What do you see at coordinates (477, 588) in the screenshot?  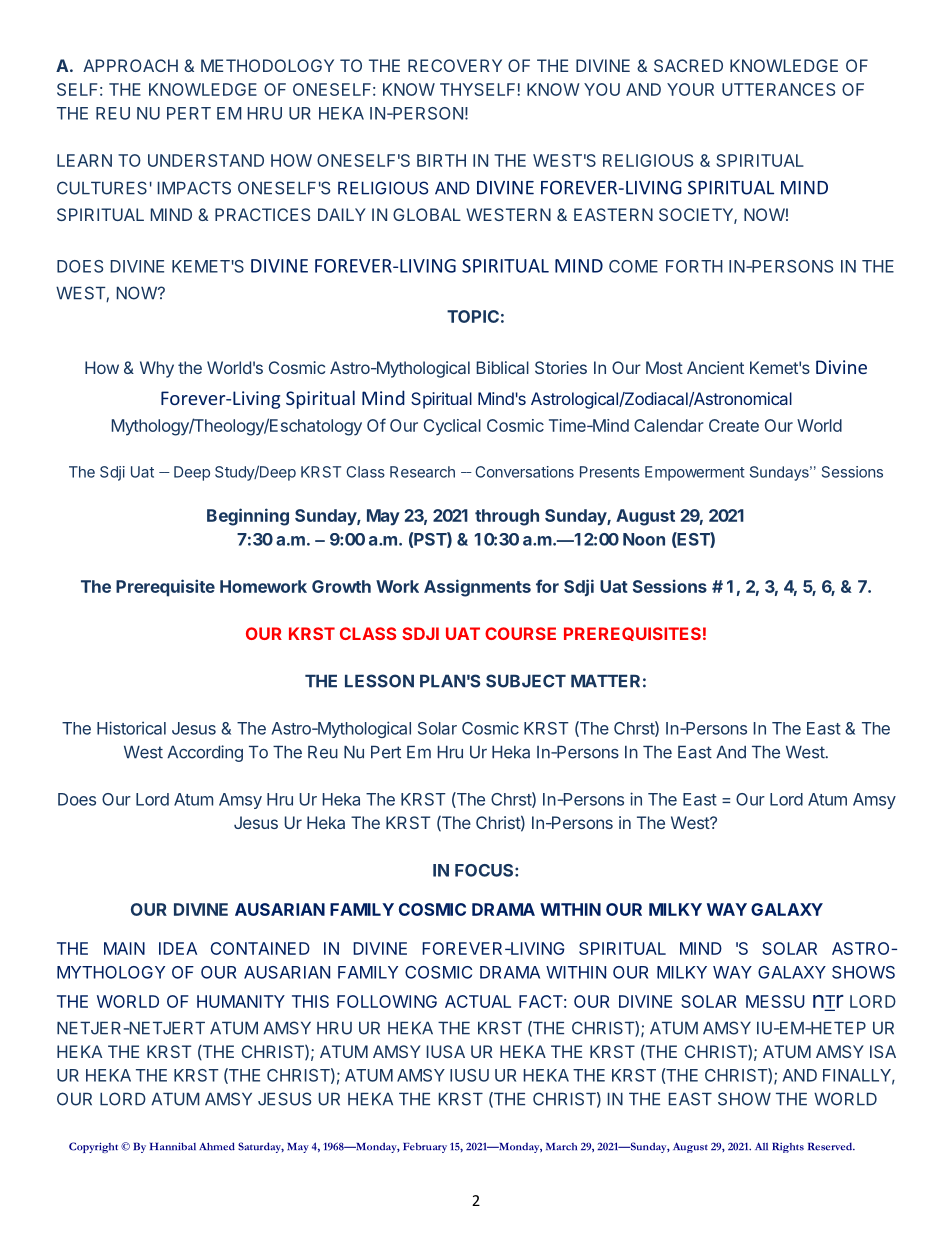 I see `Assignments` at bounding box center [477, 588].
